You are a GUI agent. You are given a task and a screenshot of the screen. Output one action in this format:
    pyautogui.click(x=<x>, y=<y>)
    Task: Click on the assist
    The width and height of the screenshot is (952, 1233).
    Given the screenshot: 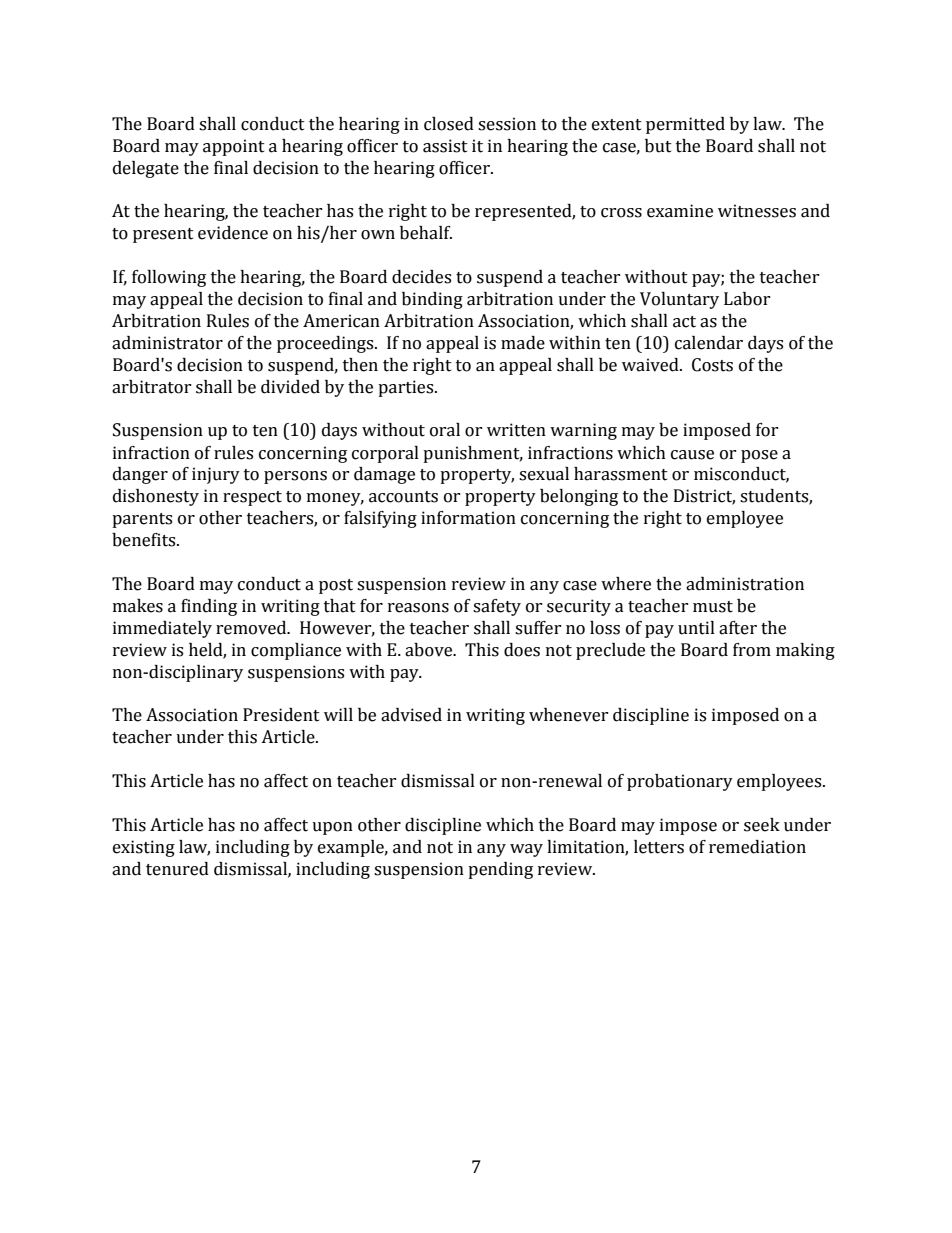 What is the action you would take?
    pyautogui.click(x=445, y=146)
